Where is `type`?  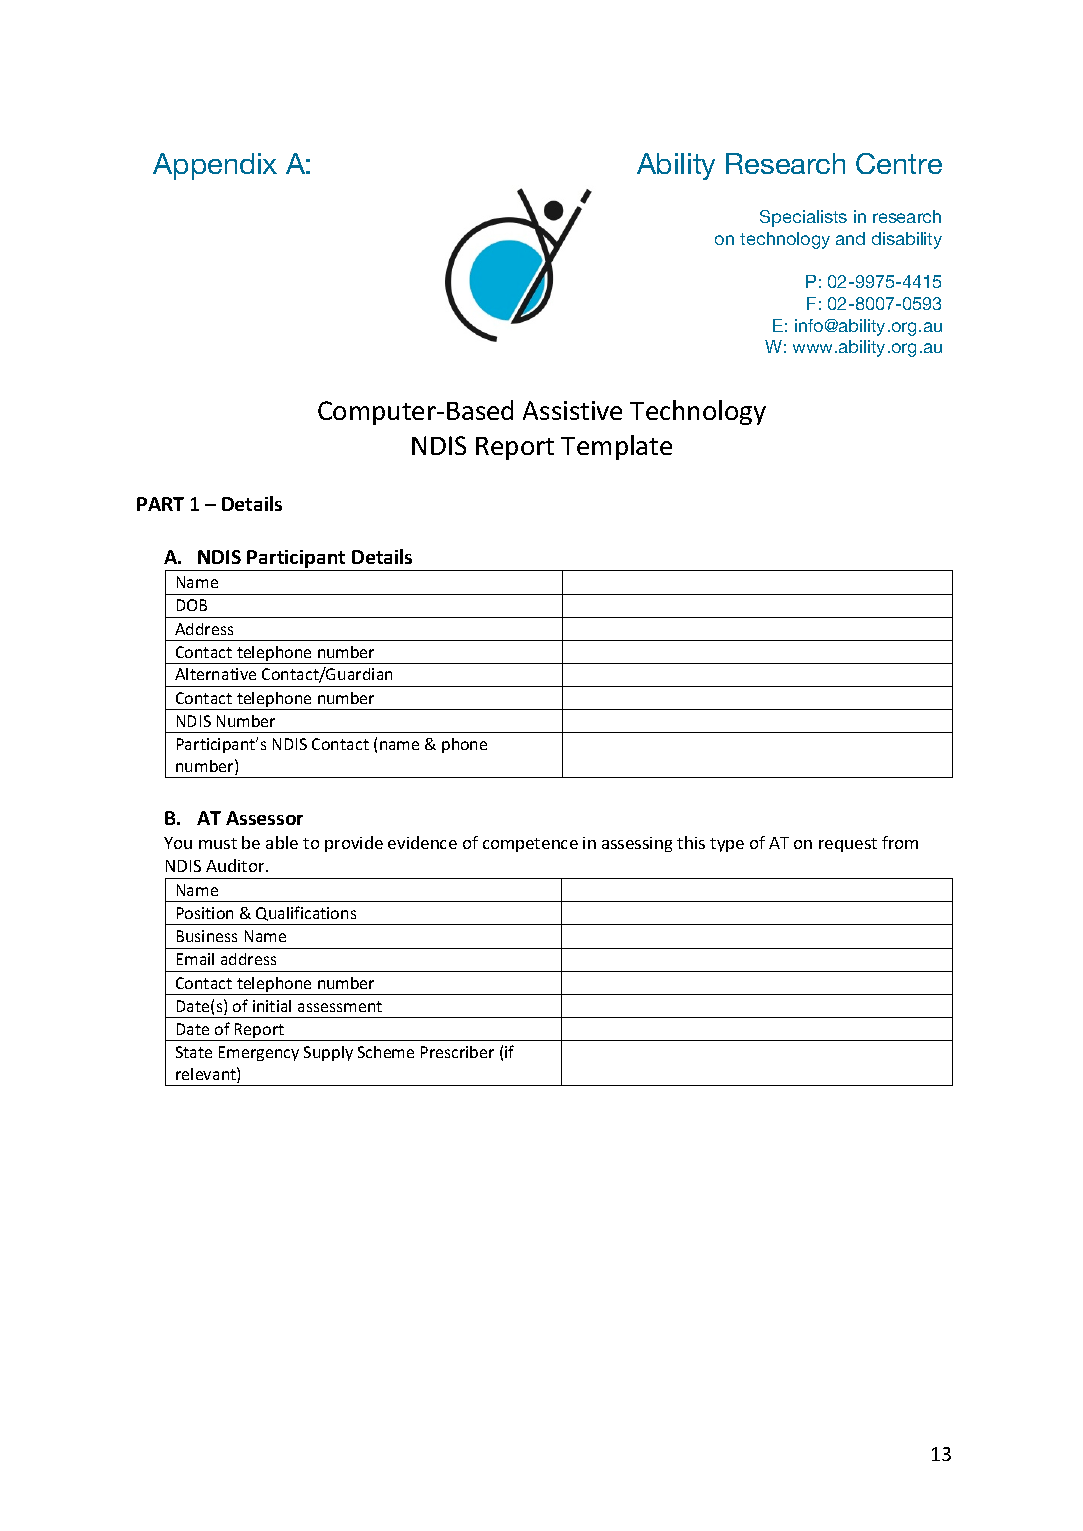 type is located at coordinates (727, 845).
